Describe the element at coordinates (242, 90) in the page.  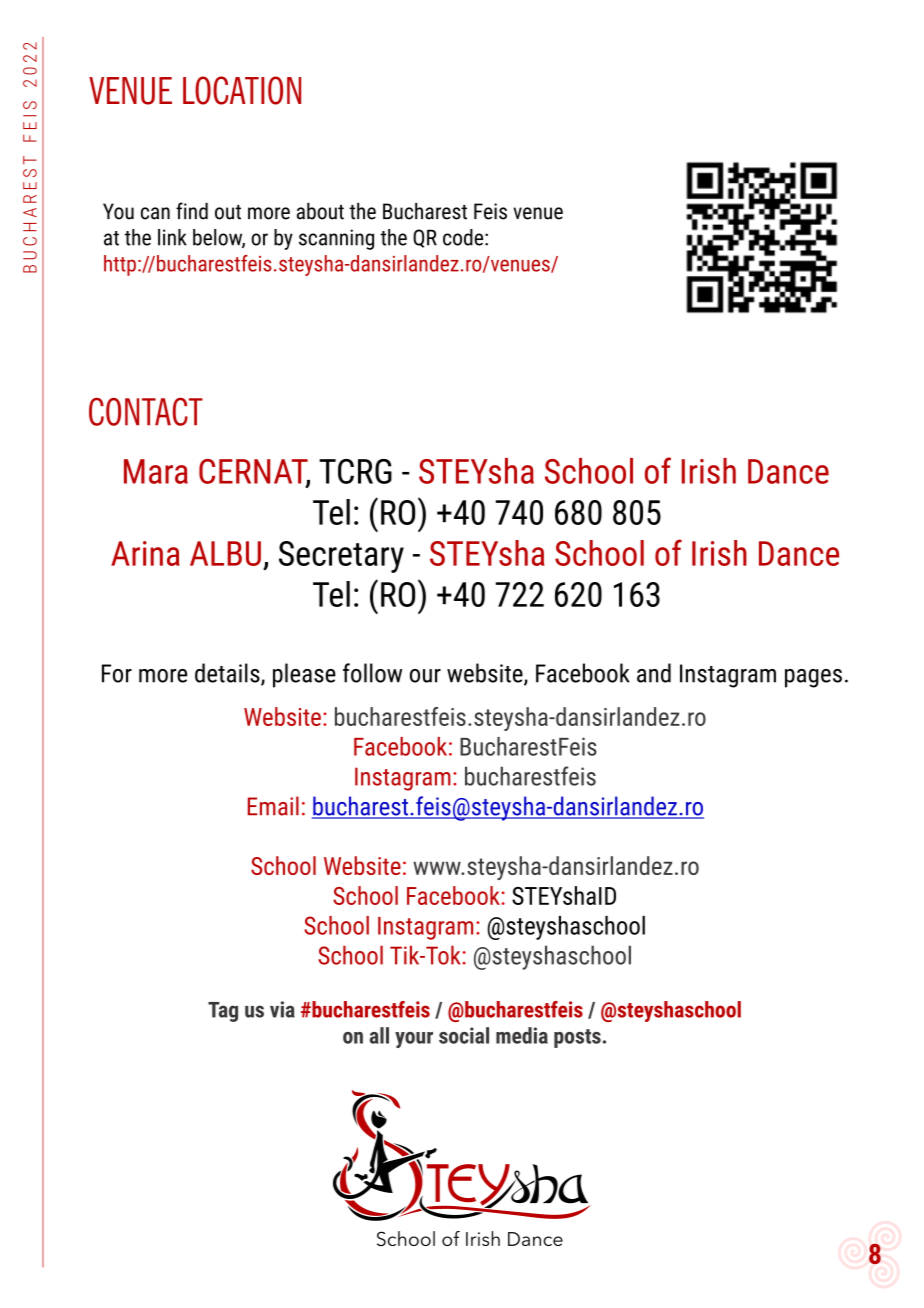
I see `LOCATION` at that location.
